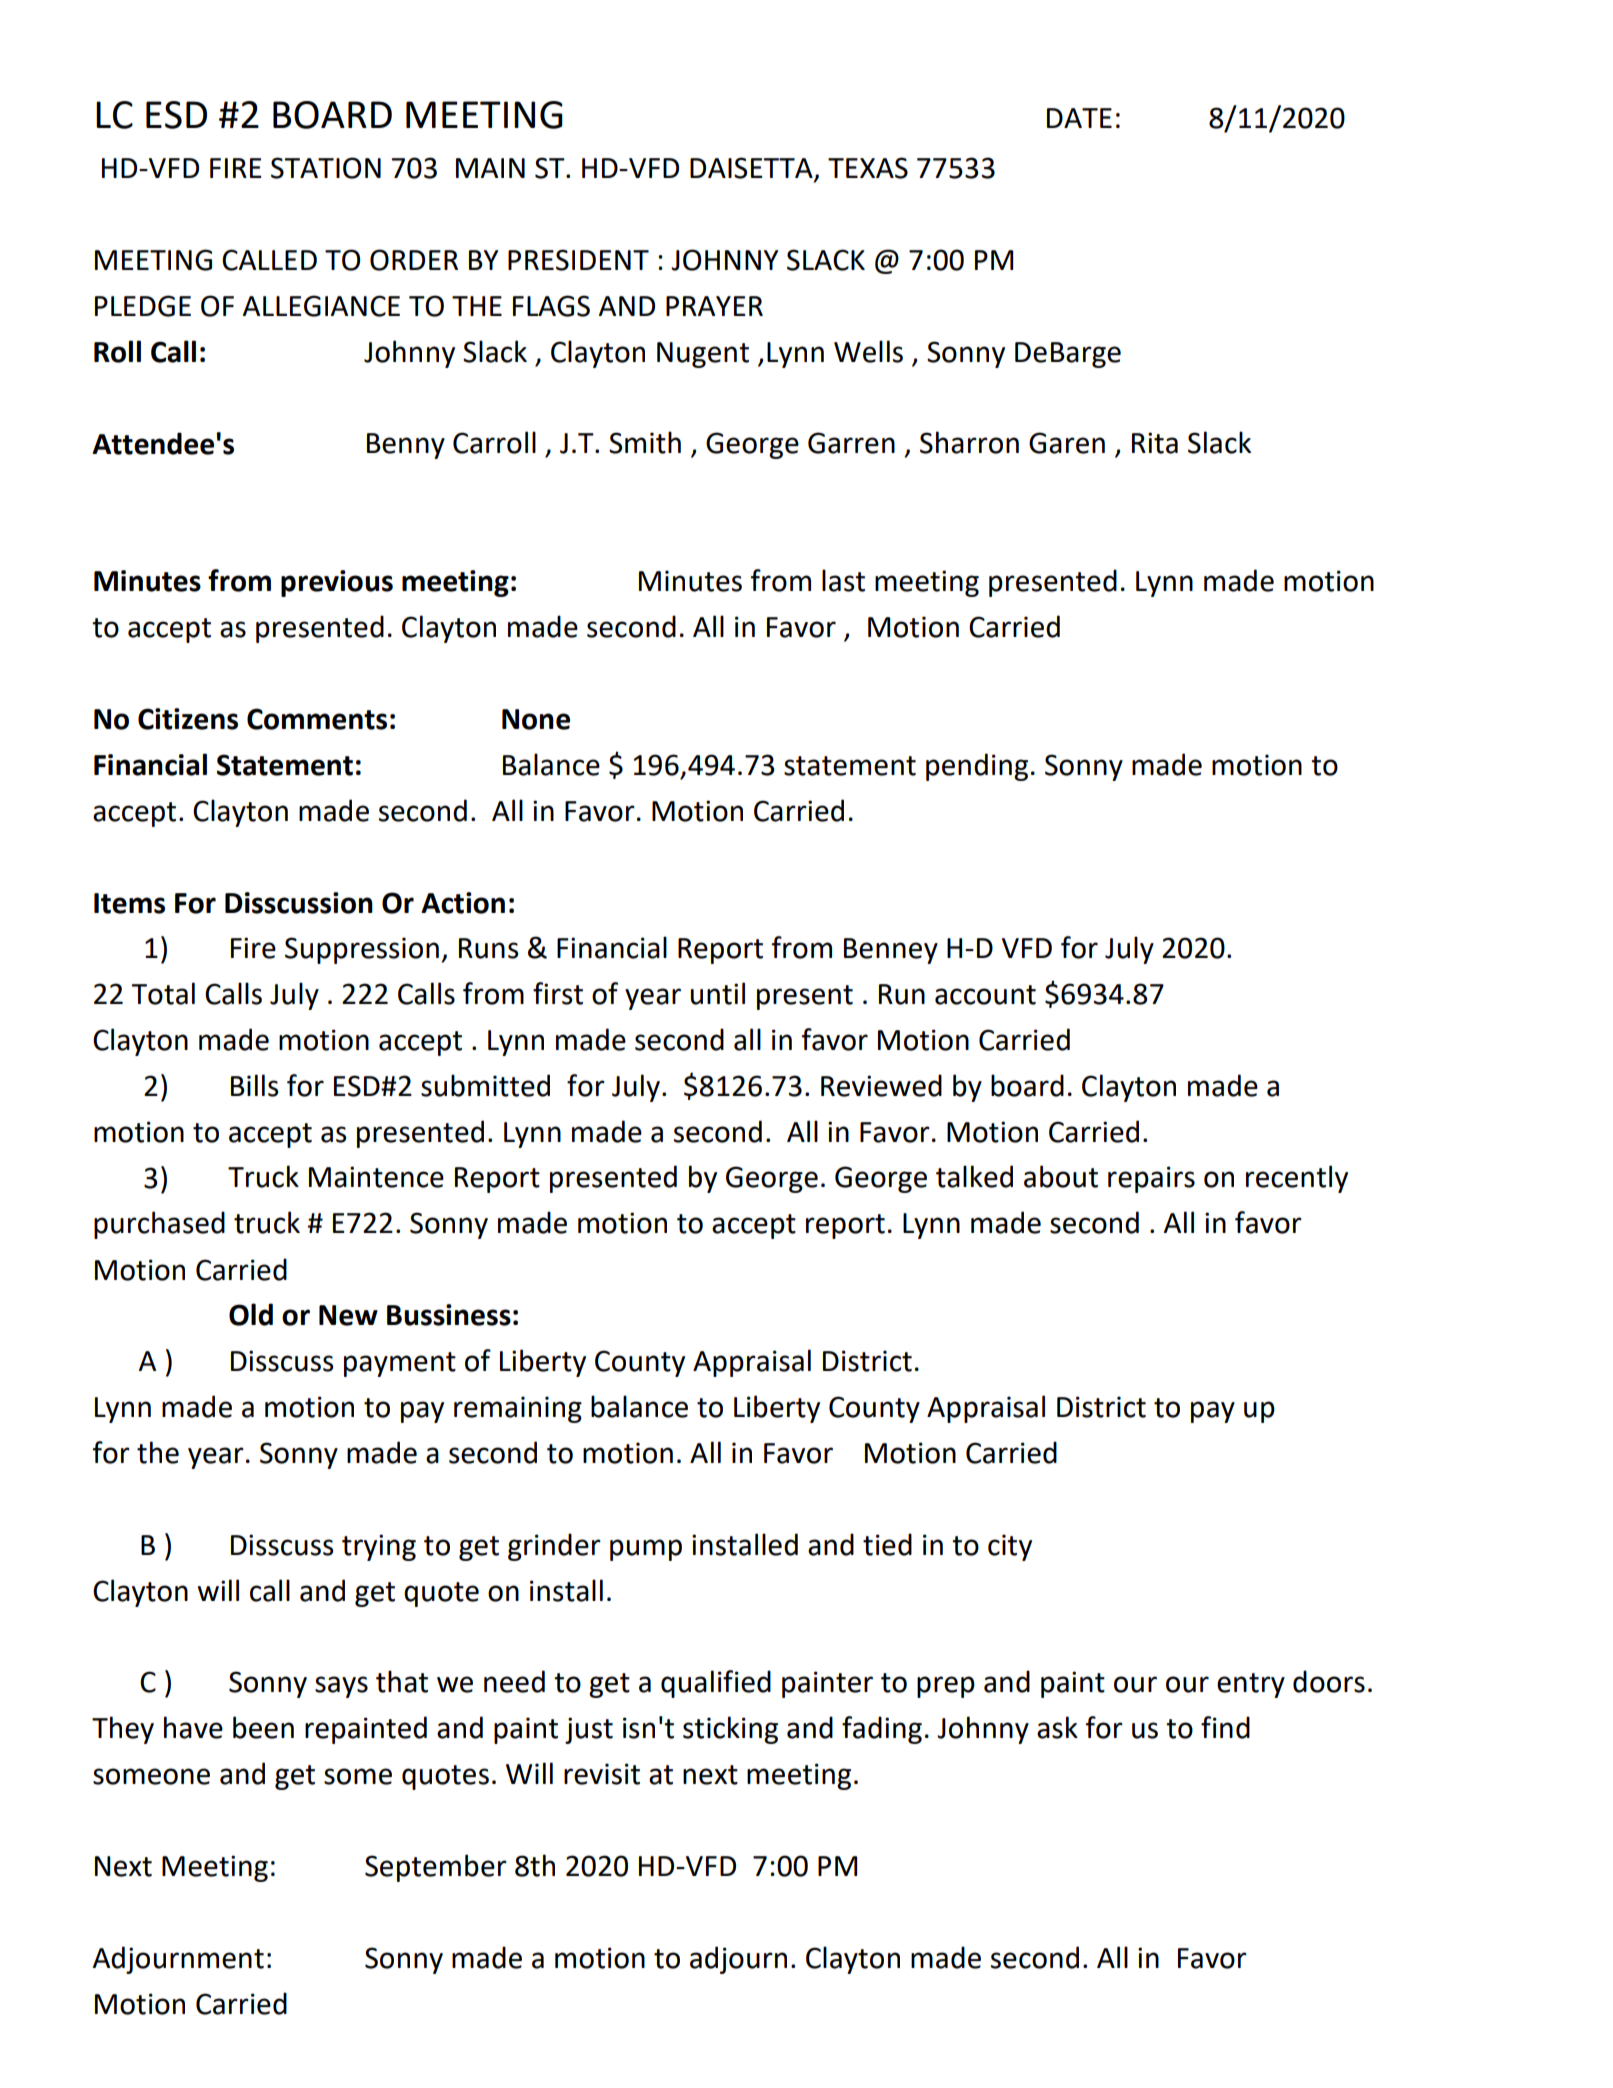 This screenshot has height=2088, width=1613. Describe the element at coordinates (718, 993) in the screenshot. I see `until` at that location.
